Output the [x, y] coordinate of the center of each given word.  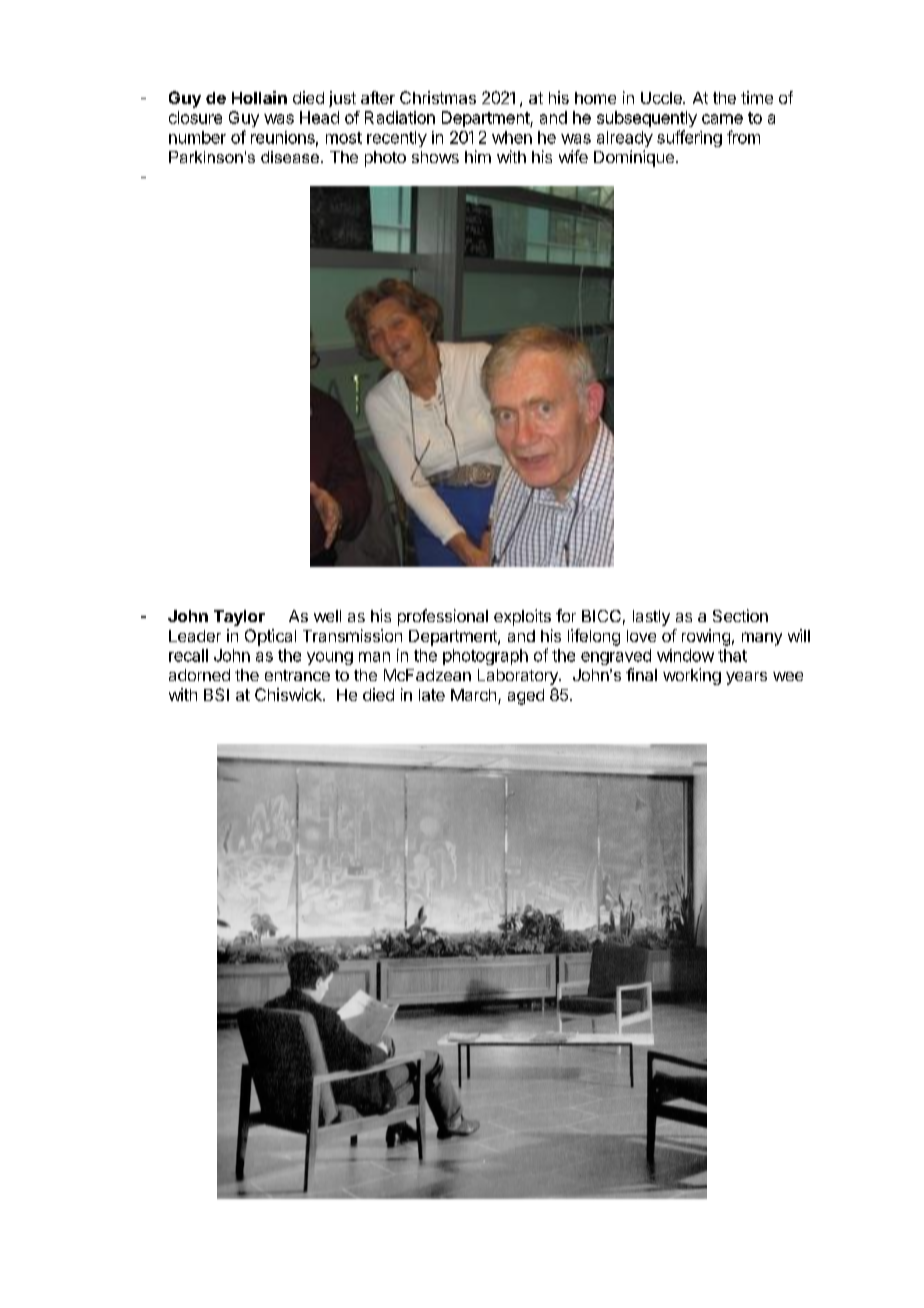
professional [443, 617]
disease [290, 157]
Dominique [634, 158]
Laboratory [519, 677]
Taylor [239, 618]
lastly [651, 618]
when [512, 137]
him [478, 156]
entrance [297, 675]
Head [319, 117]
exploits [522, 617]
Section [740, 615]
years [746, 678]
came [722, 119]
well [327, 616]
